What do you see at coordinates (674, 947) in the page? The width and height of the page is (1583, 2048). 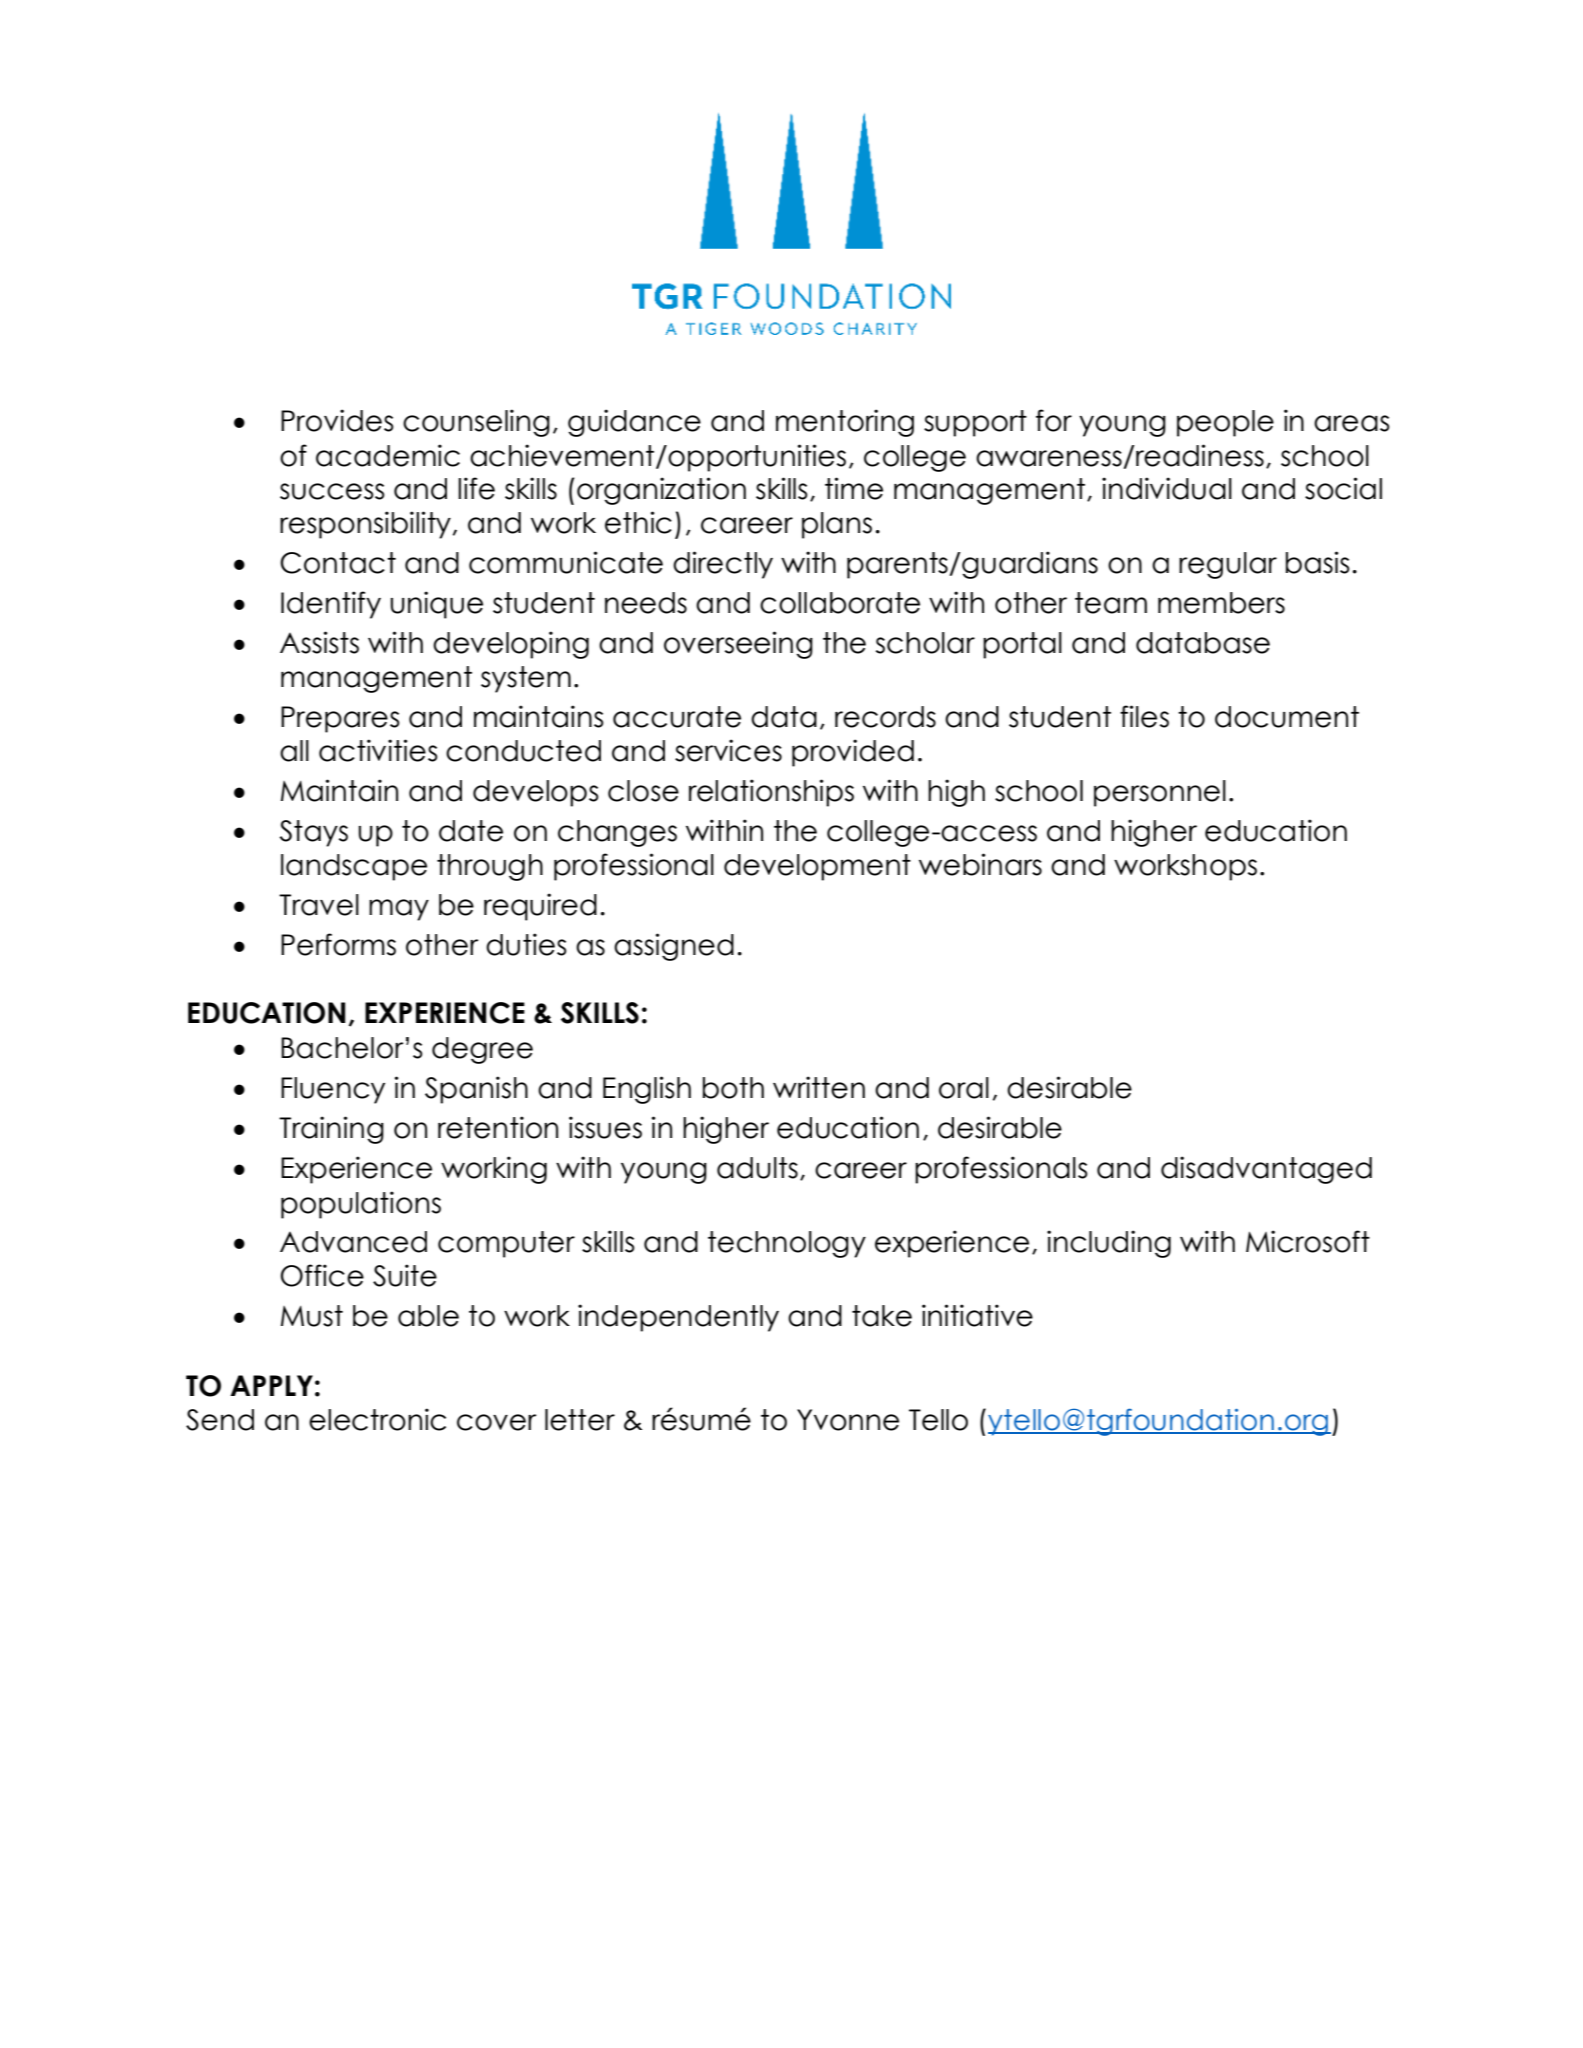 I see `assigned` at bounding box center [674, 947].
